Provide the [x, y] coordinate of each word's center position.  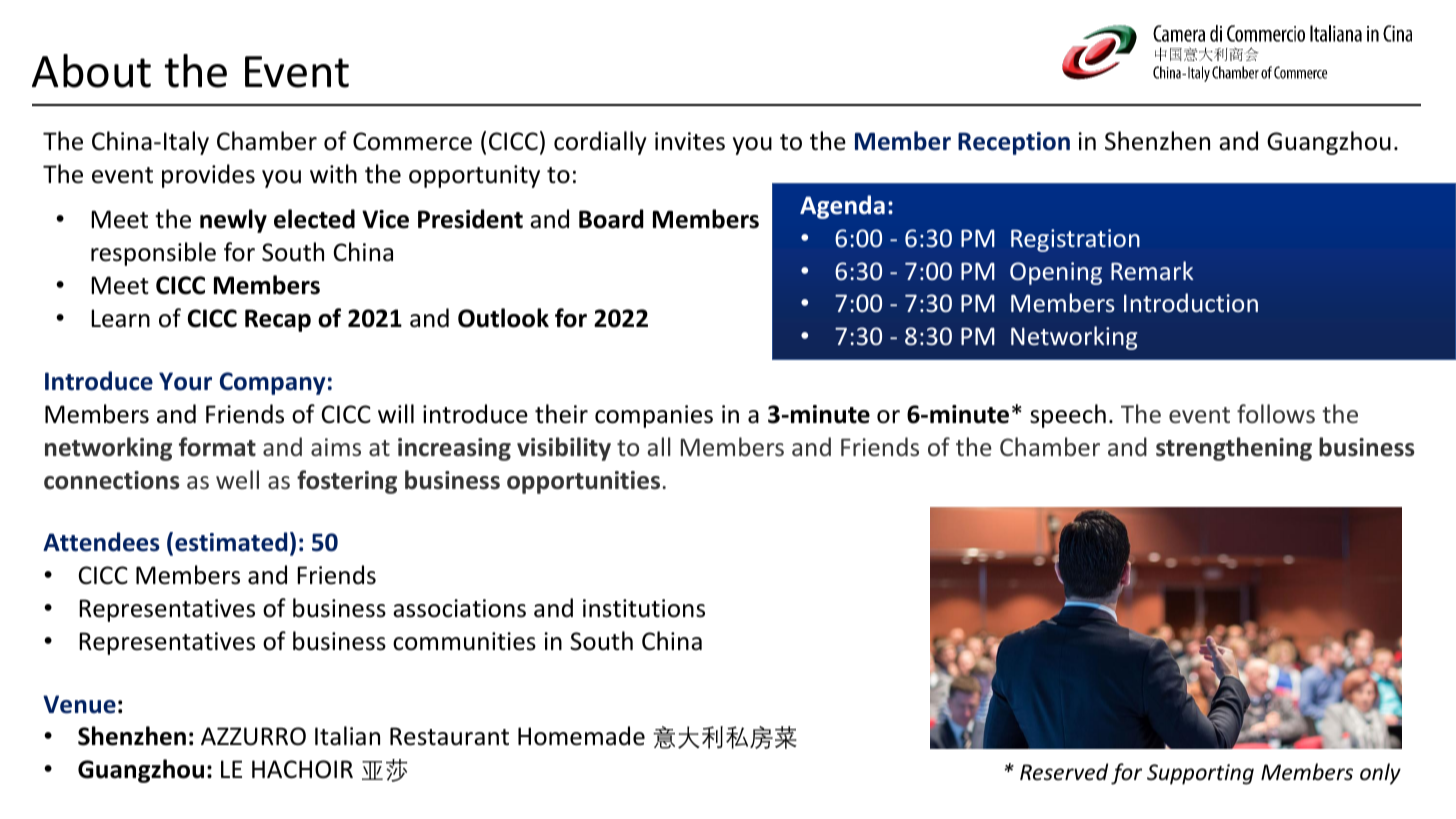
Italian [347, 736]
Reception [1014, 143]
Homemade [581, 736]
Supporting [1200, 774]
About [91, 71]
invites [690, 141]
